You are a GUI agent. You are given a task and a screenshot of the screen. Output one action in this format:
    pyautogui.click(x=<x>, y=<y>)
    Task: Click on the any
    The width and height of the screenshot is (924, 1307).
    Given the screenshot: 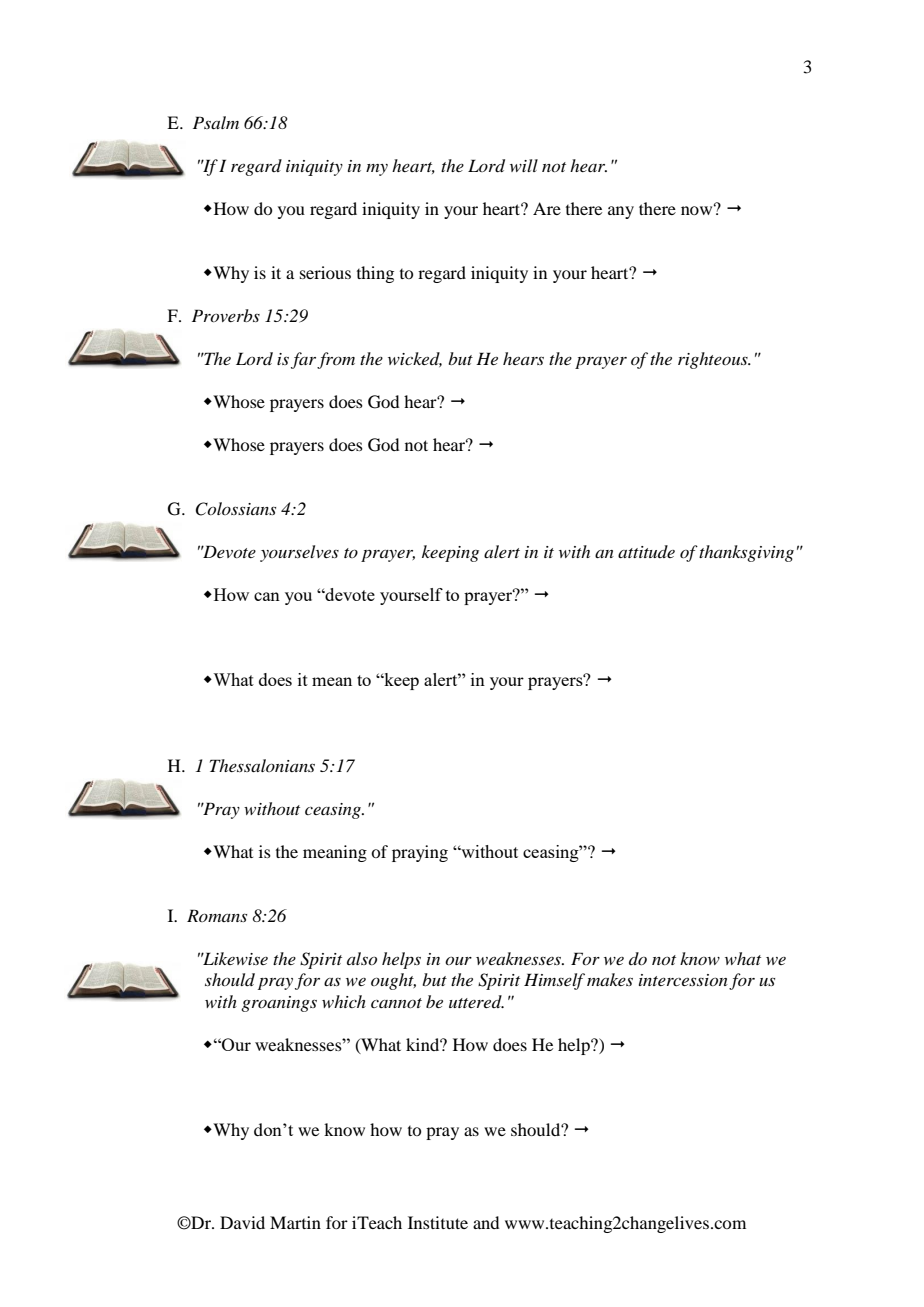 What is the action you would take?
    pyautogui.click(x=621, y=212)
